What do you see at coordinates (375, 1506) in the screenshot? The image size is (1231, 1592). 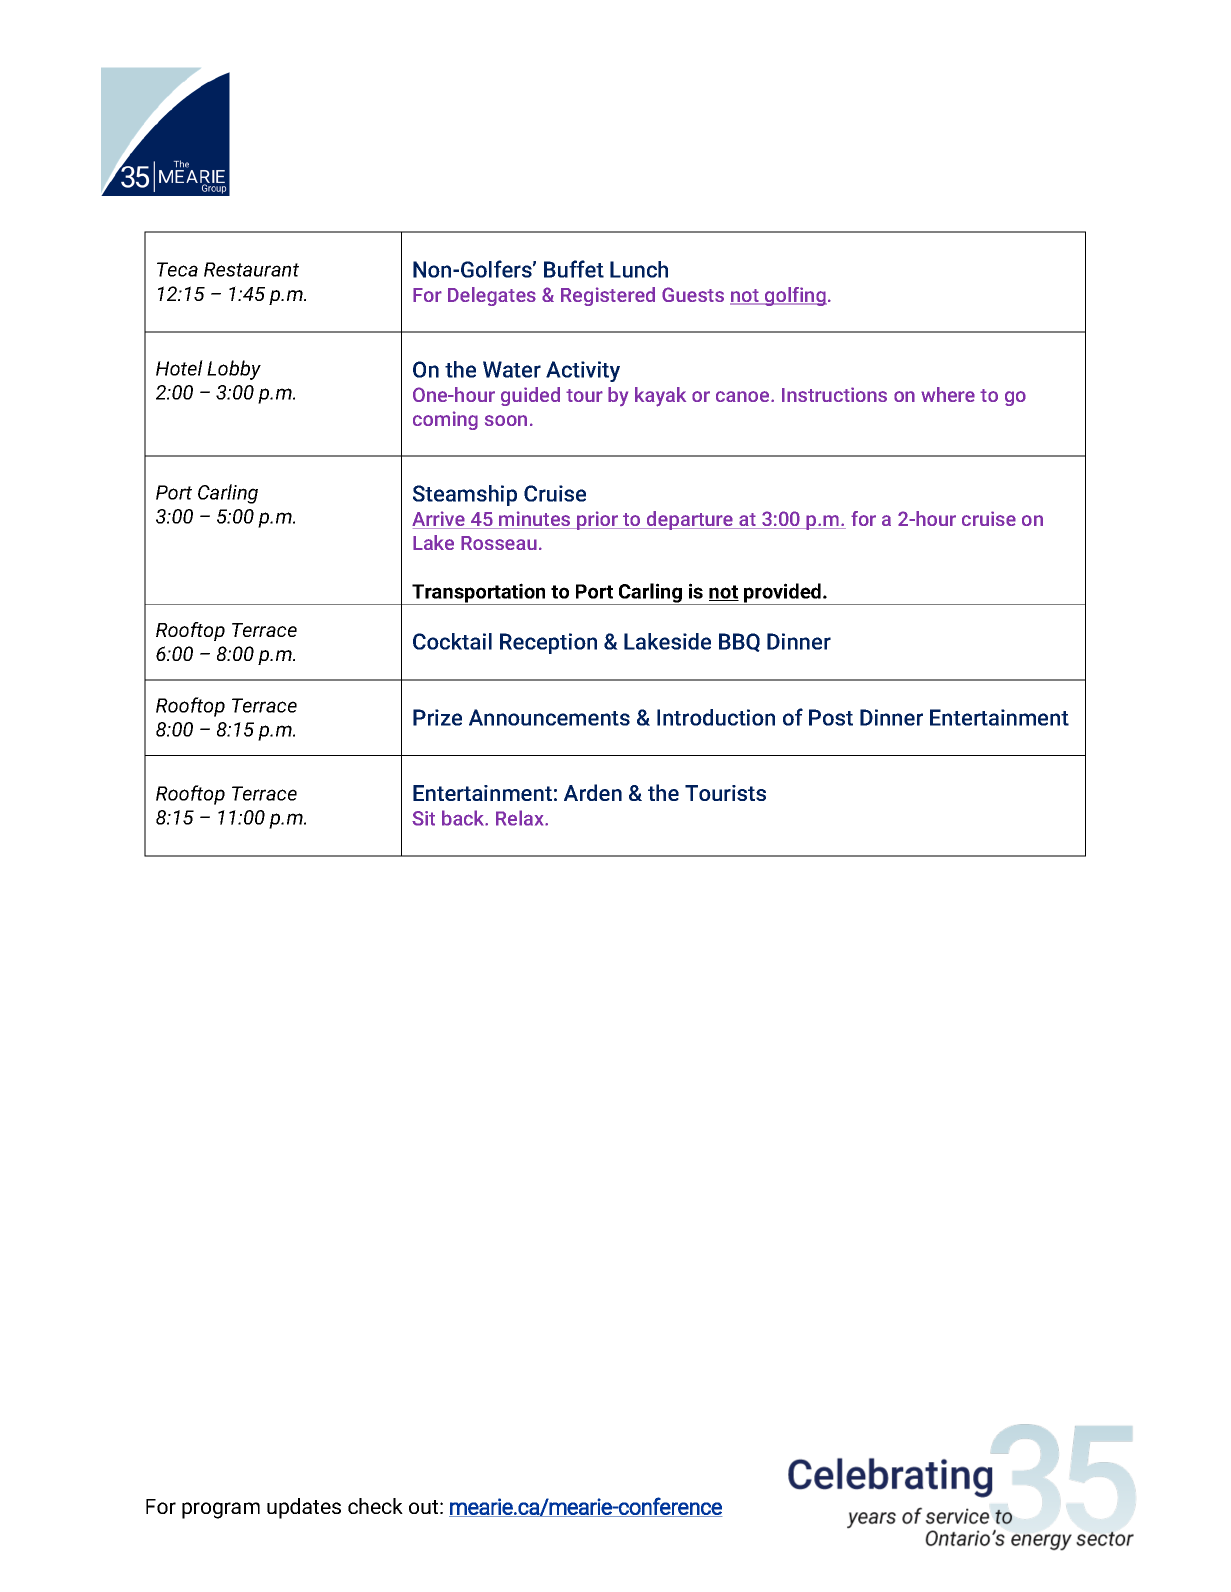 I see `check` at bounding box center [375, 1506].
